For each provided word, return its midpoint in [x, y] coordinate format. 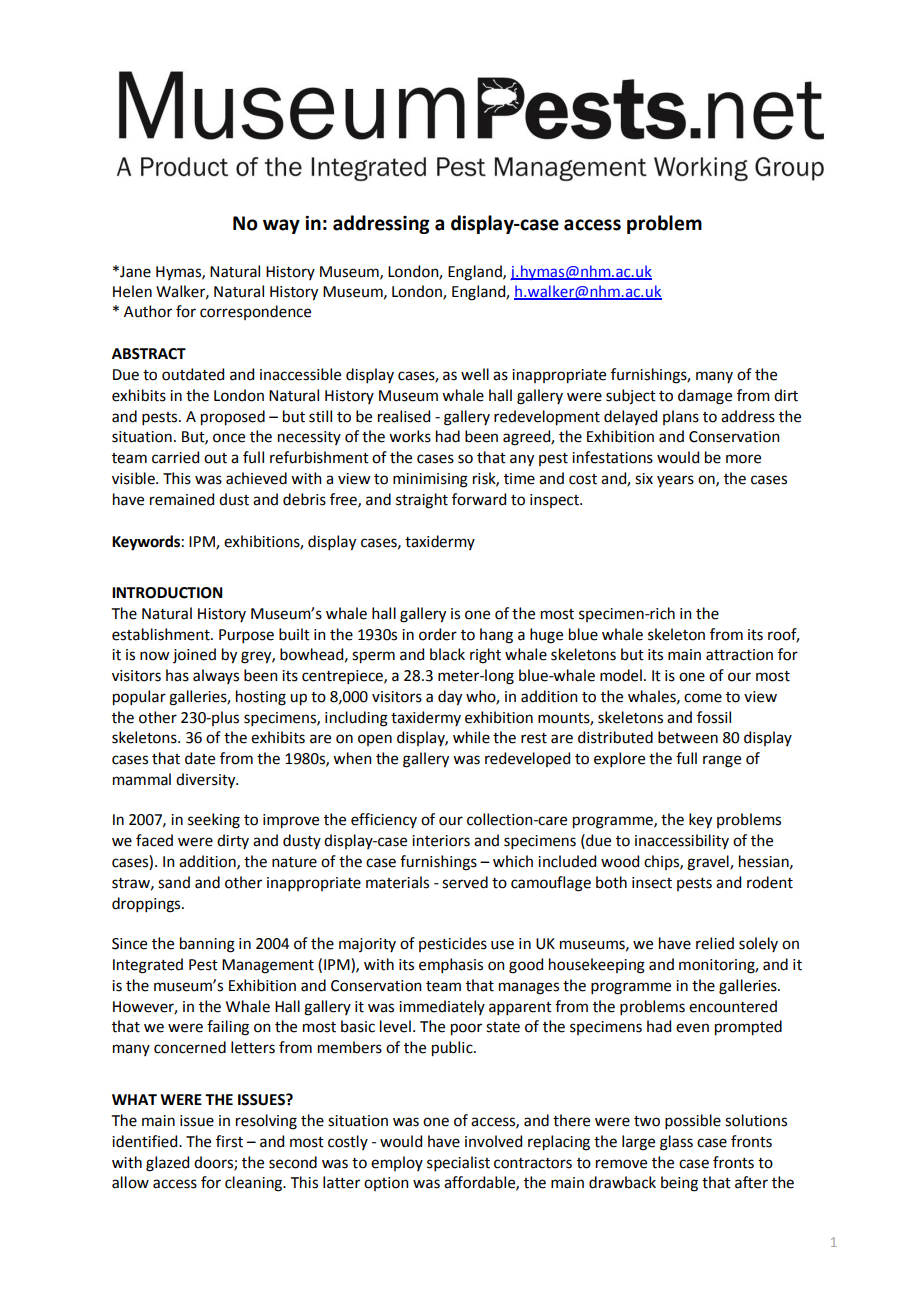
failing [228, 1028]
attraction [739, 655]
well [475, 374]
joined [194, 655]
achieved [256, 478]
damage [705, 397]
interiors [441, 841]
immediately [442, 1007]
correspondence [255, 312]
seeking [214, 821]
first [229, 1141]
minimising [430, 480]
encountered [733, 1006]
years [675, 481]
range [722, 761]
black [447, 654]
